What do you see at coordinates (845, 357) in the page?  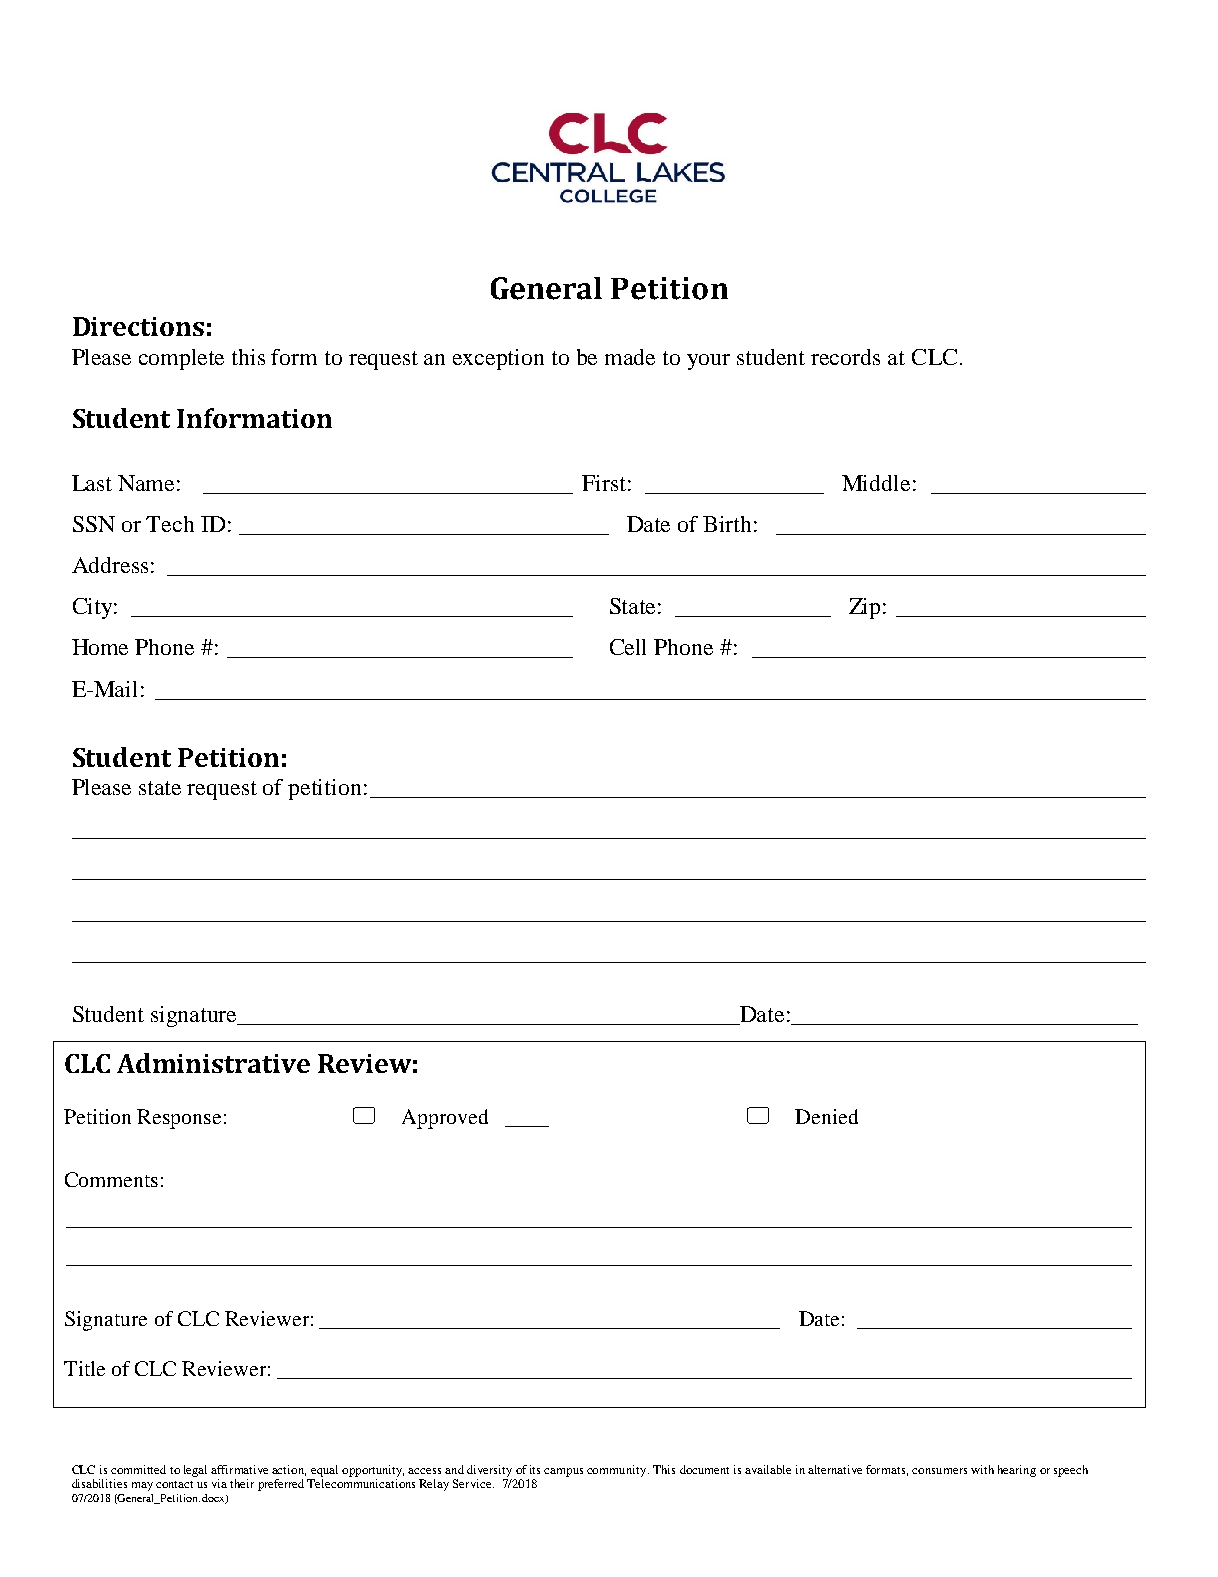 I see `records` at bounding box center [845, 357].
